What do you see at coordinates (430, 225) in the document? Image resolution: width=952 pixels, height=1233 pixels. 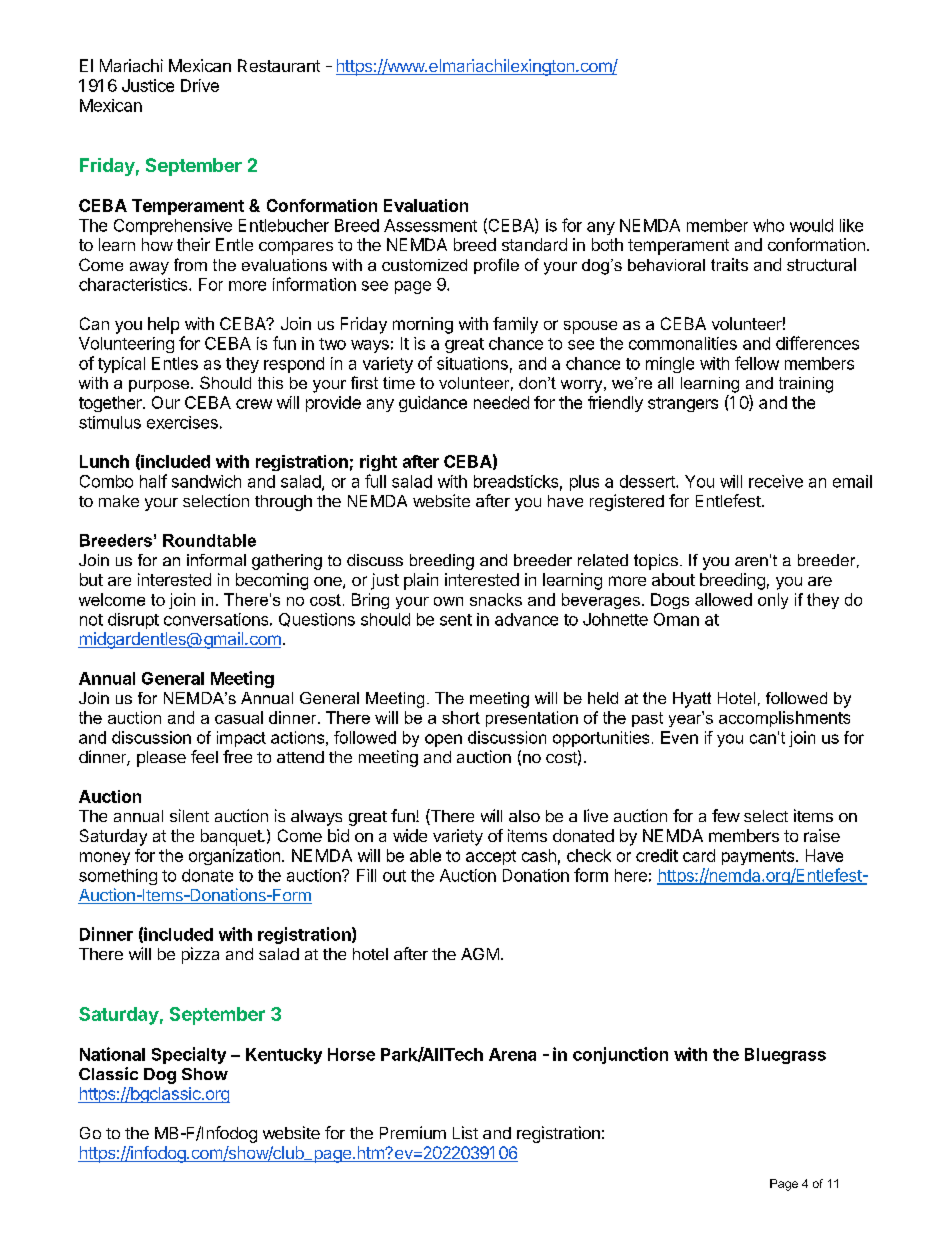 I see `Assessment` at bounding box center [430, 225].
